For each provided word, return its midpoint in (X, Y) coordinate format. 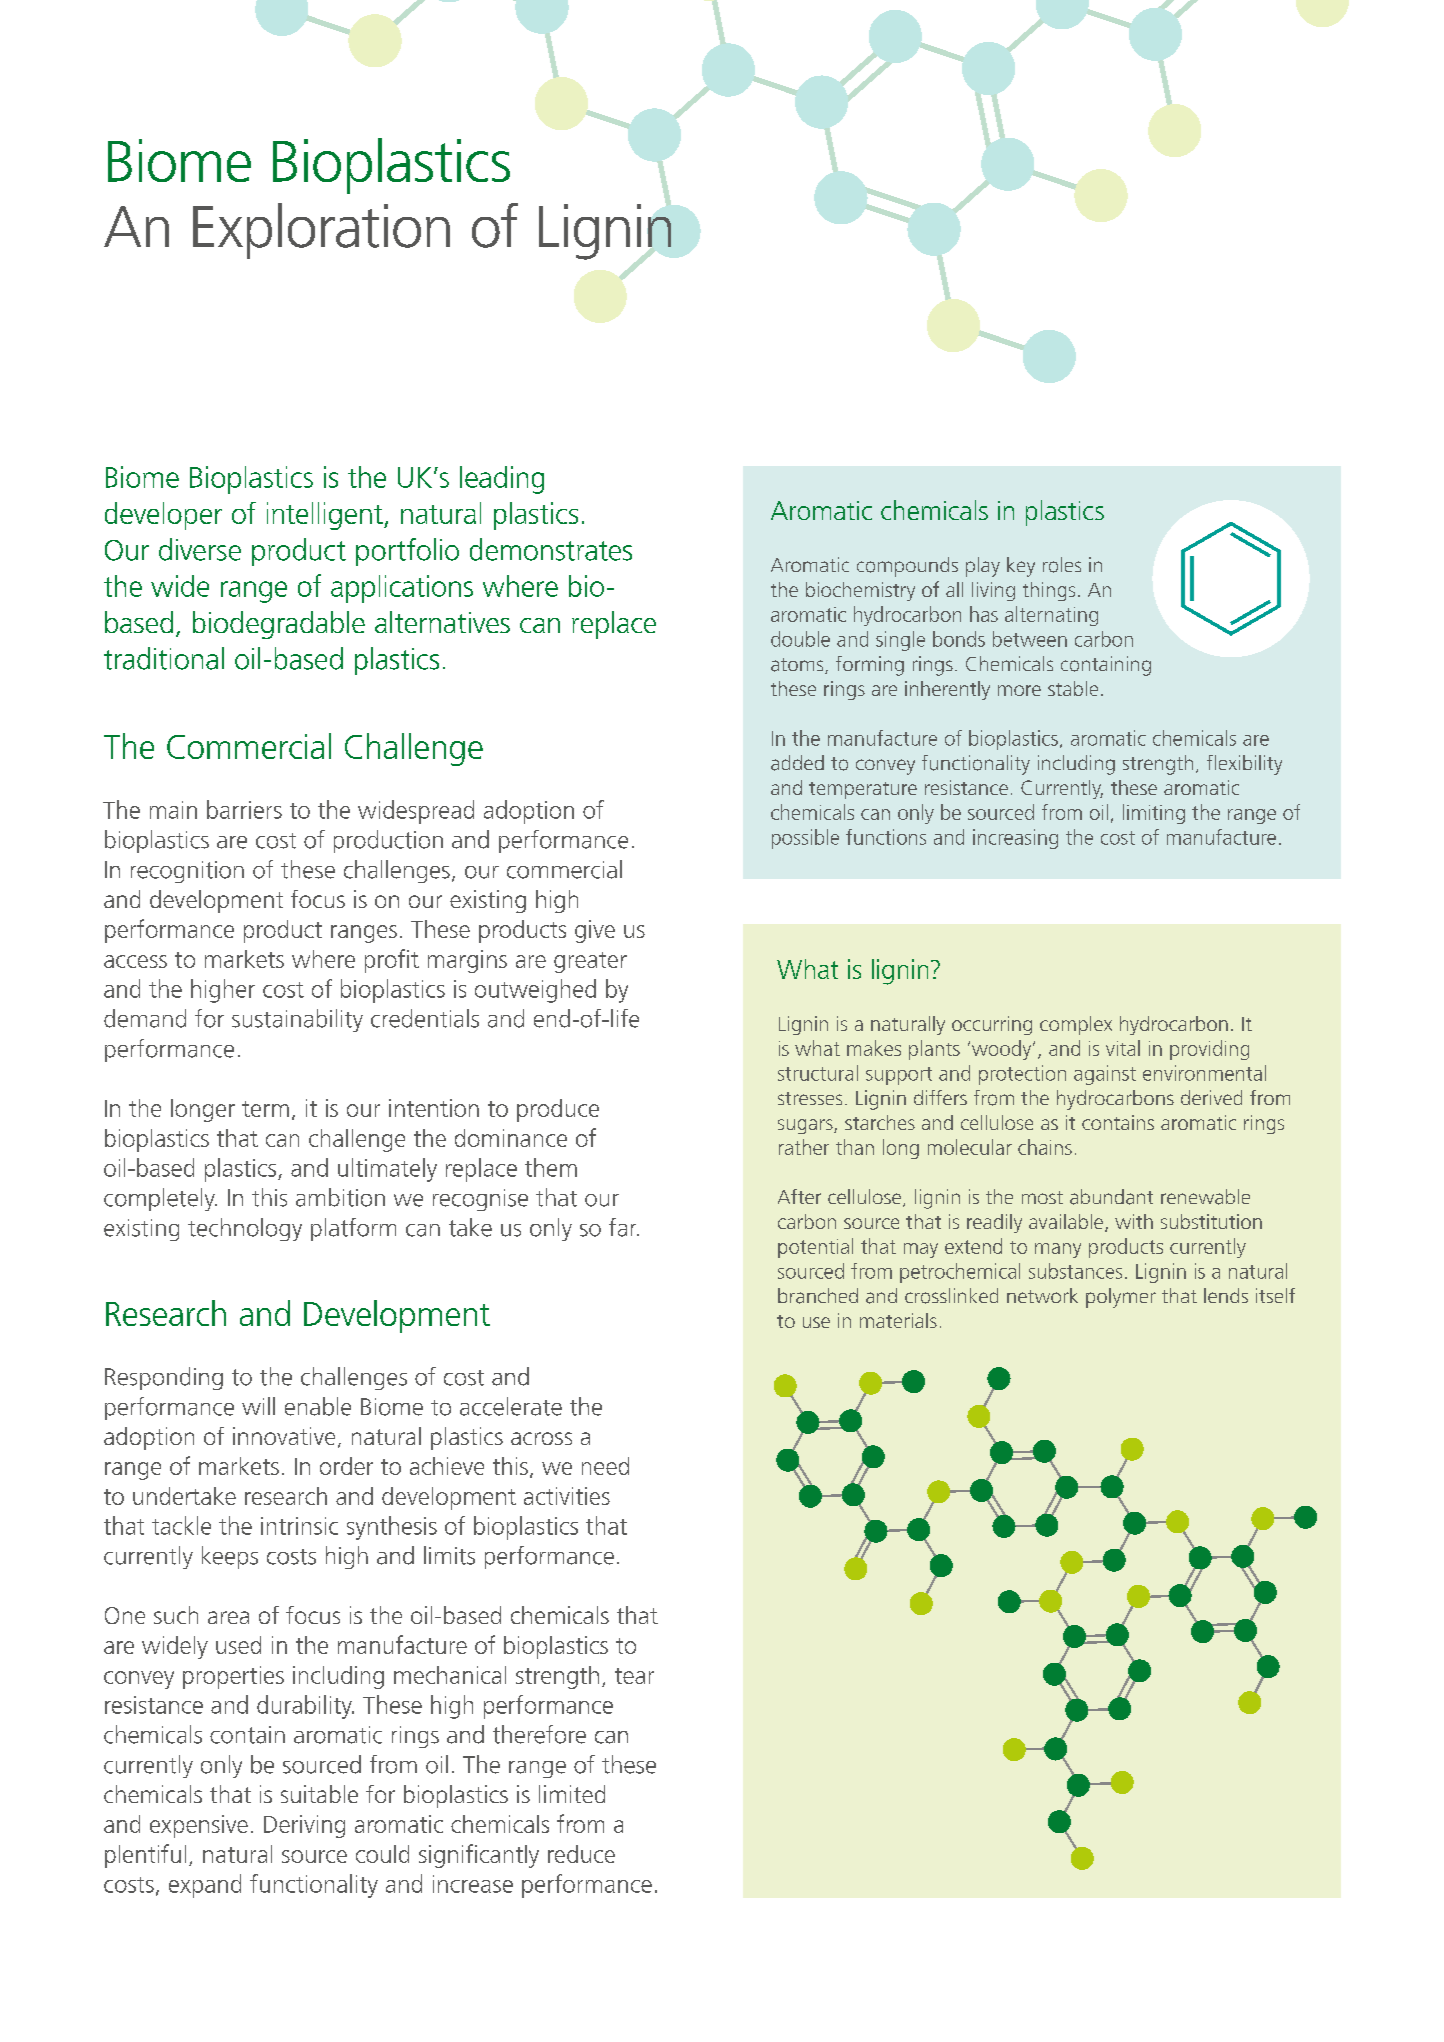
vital (1123, 1048)
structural (818, 1073)
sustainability (297, 1020)
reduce (581, 1854)
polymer (1121, 1298)
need (605, 1466)
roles (1062, 565)
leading (502, 480)
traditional (164, 658)
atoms (798, 666)
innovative (284, 1436)
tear (634, 1676)
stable (1073, 688)
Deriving (304, 1826)
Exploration (321, 231)
